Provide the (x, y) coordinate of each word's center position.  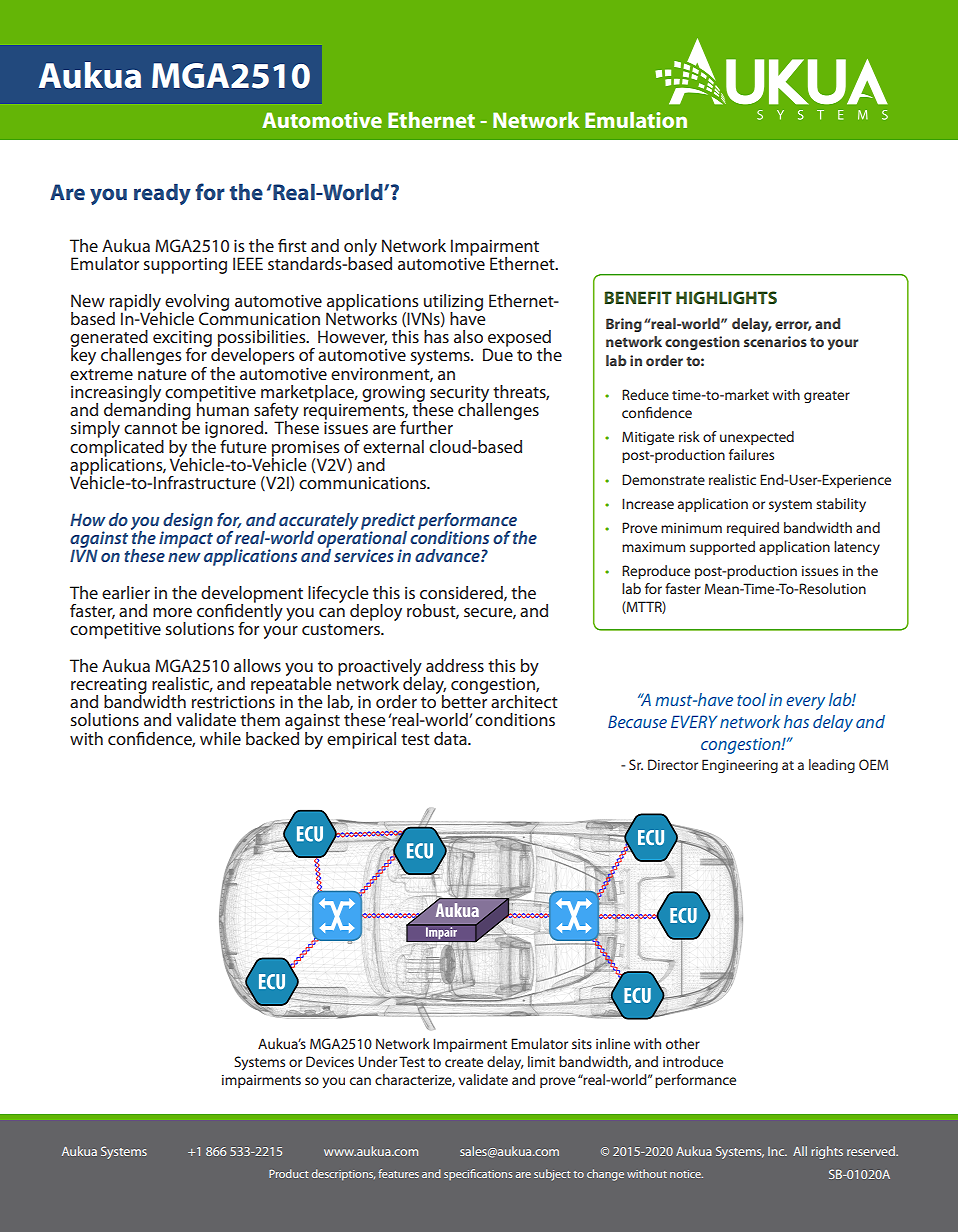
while (220, 738)
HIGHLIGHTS (726, 297)
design (187, 522)
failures (751, 454)
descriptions (343, 1174)
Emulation (636, 120)
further (426, 427)
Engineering (740, 766)
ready (162, 194)
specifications (478, 1174)
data (451, 738)
